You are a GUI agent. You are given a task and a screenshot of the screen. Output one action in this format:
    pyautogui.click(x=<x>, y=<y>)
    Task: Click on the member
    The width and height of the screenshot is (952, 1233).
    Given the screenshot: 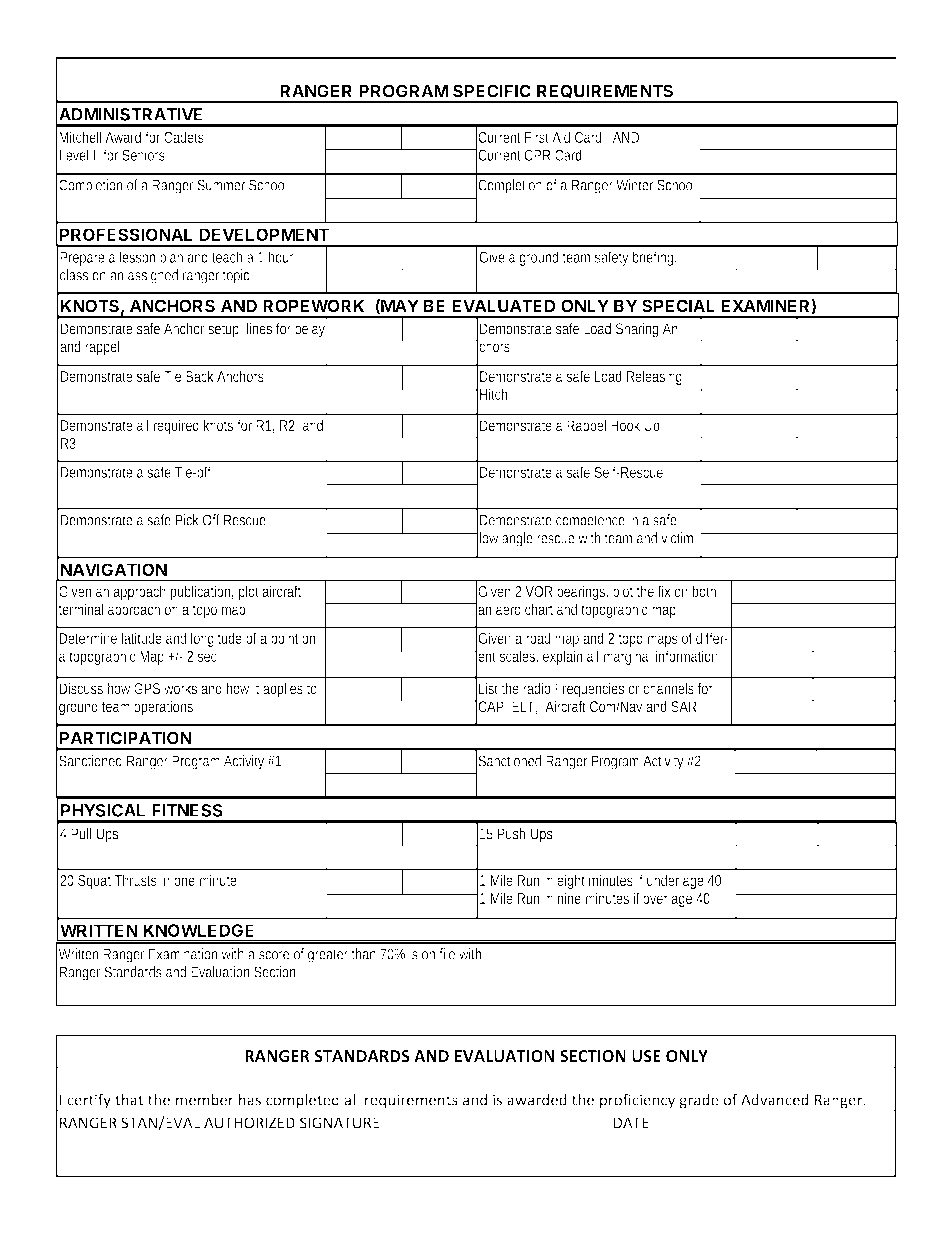 What is the action you would take?
    pyautogui.click(x=205, y=1099)
